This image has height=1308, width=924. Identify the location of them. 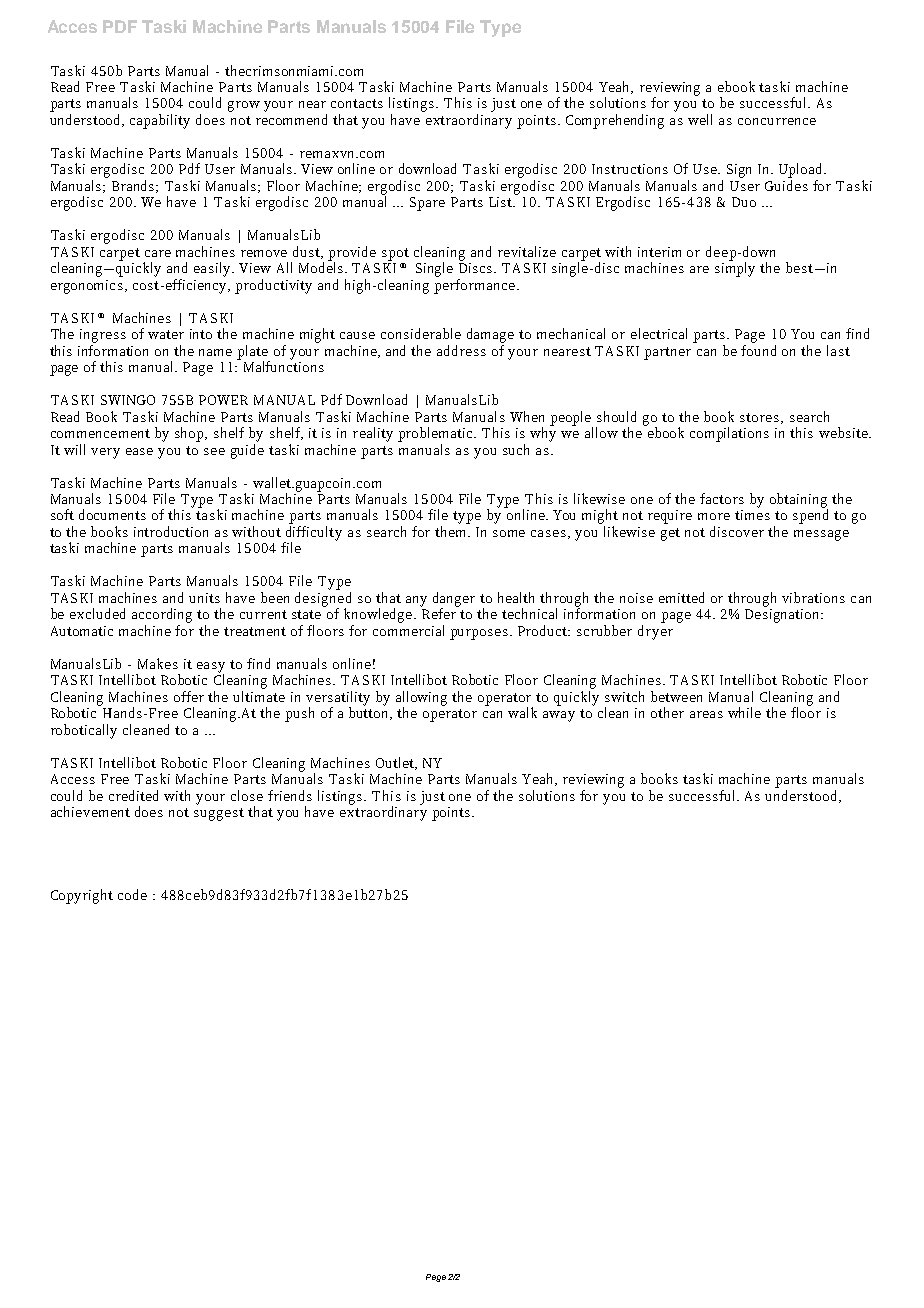
(452, 531).
